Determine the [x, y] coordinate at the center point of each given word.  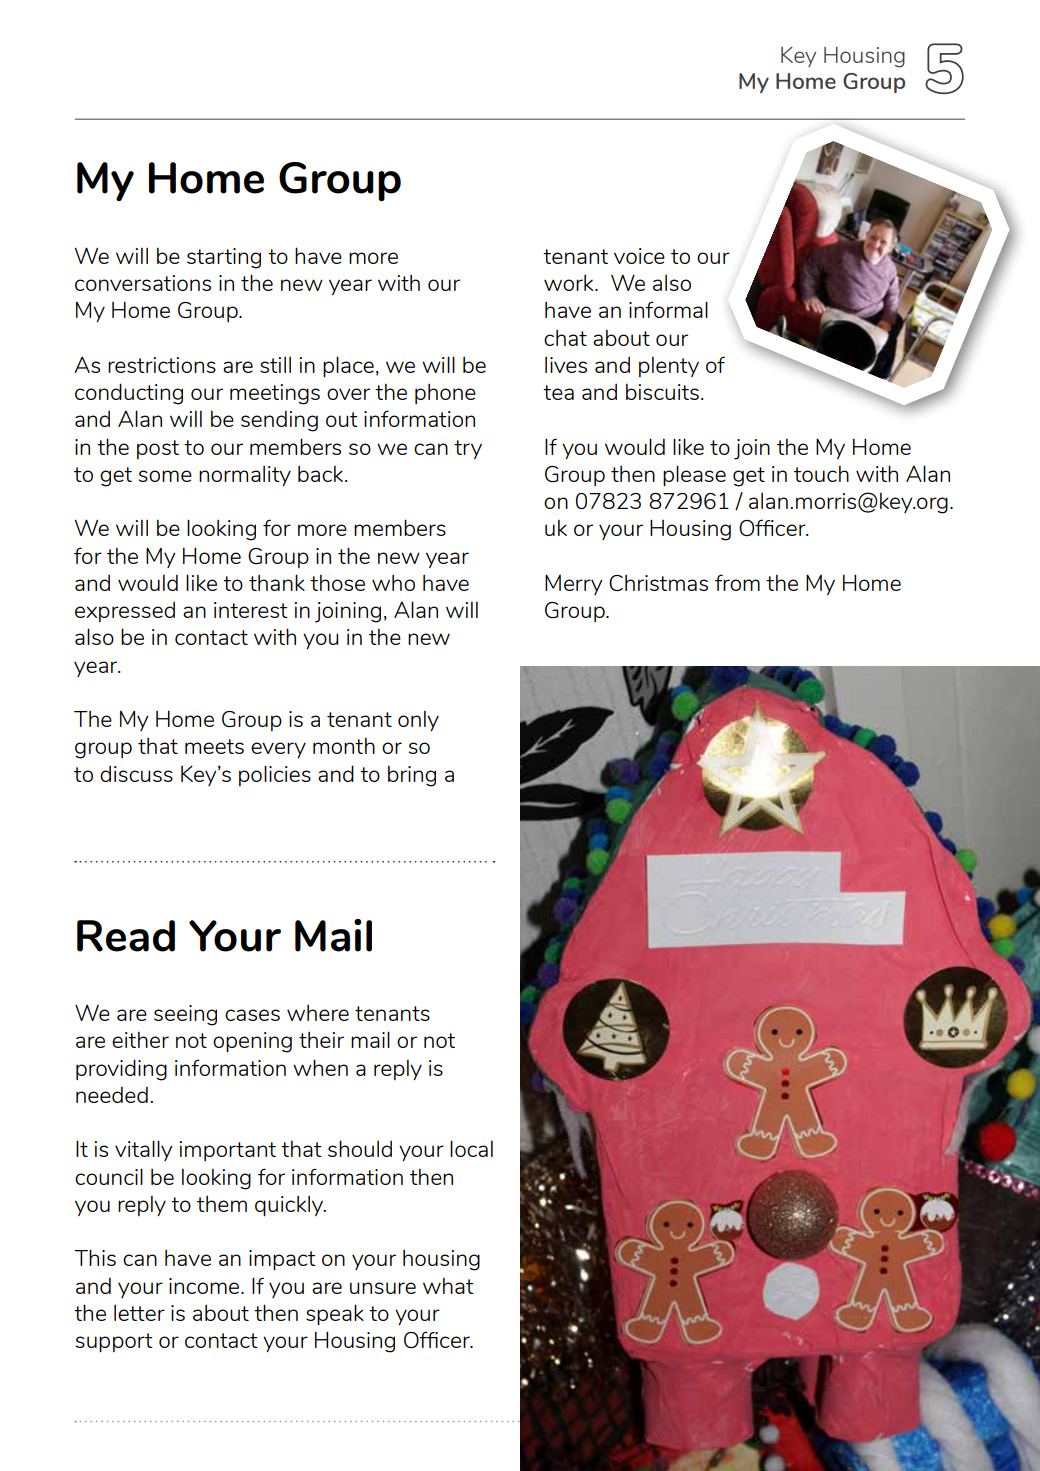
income [205, 1286]
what [448, 1285]
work [570, 282]
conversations [143, 283]
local [471, 1148]
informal [668, 309]
